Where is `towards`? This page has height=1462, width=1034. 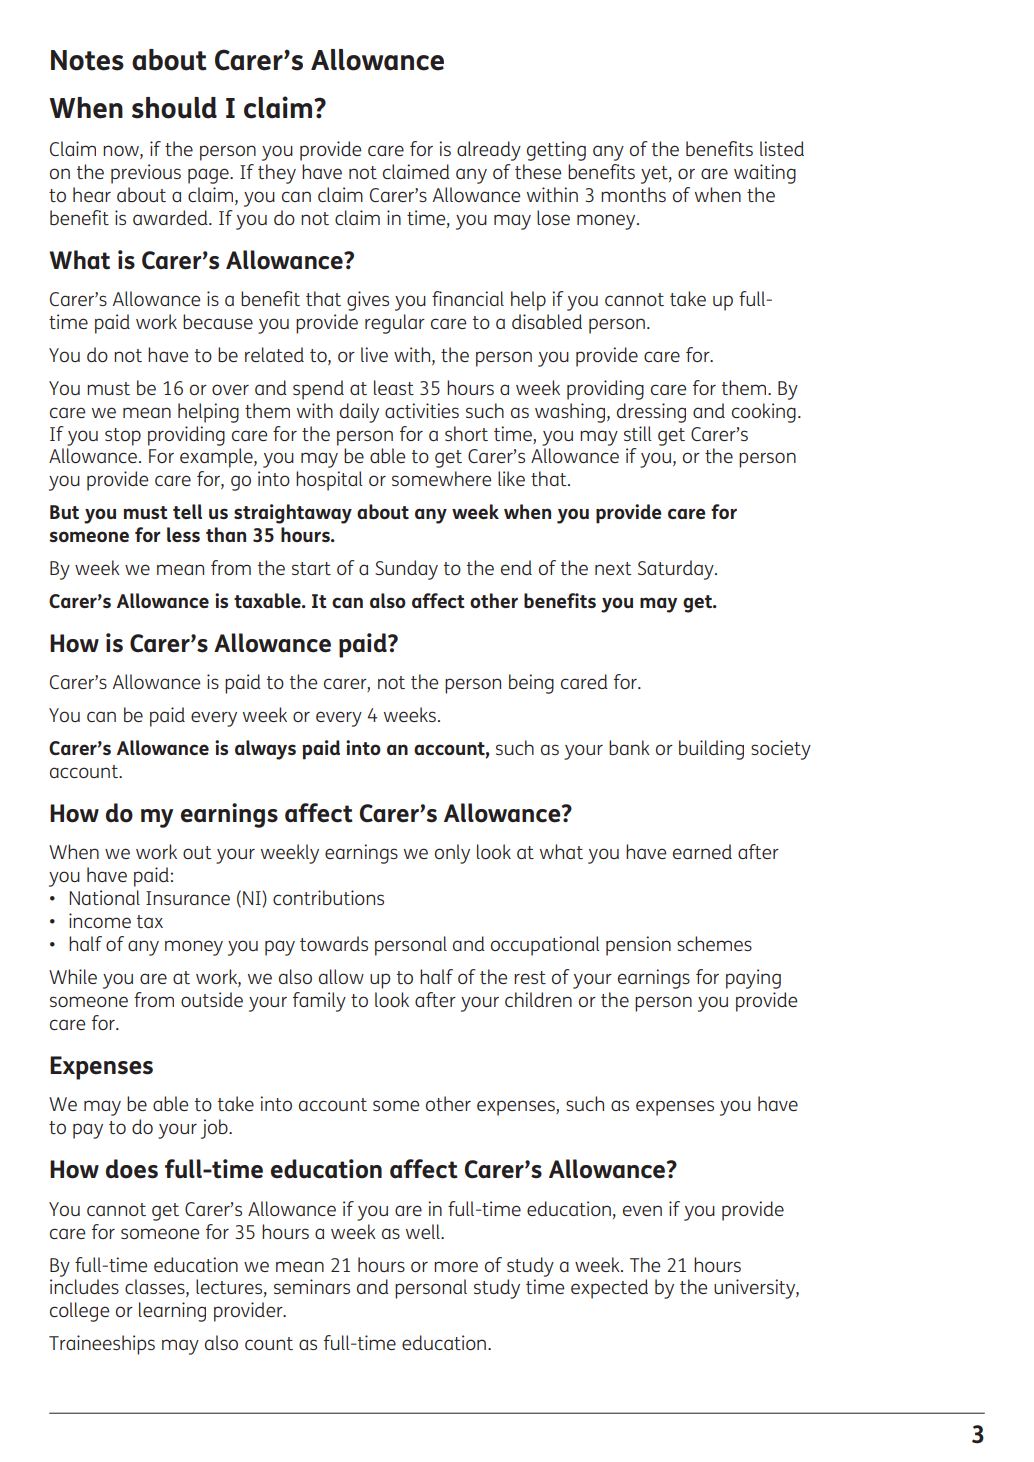 towards is located at coordinates (334, 943).
